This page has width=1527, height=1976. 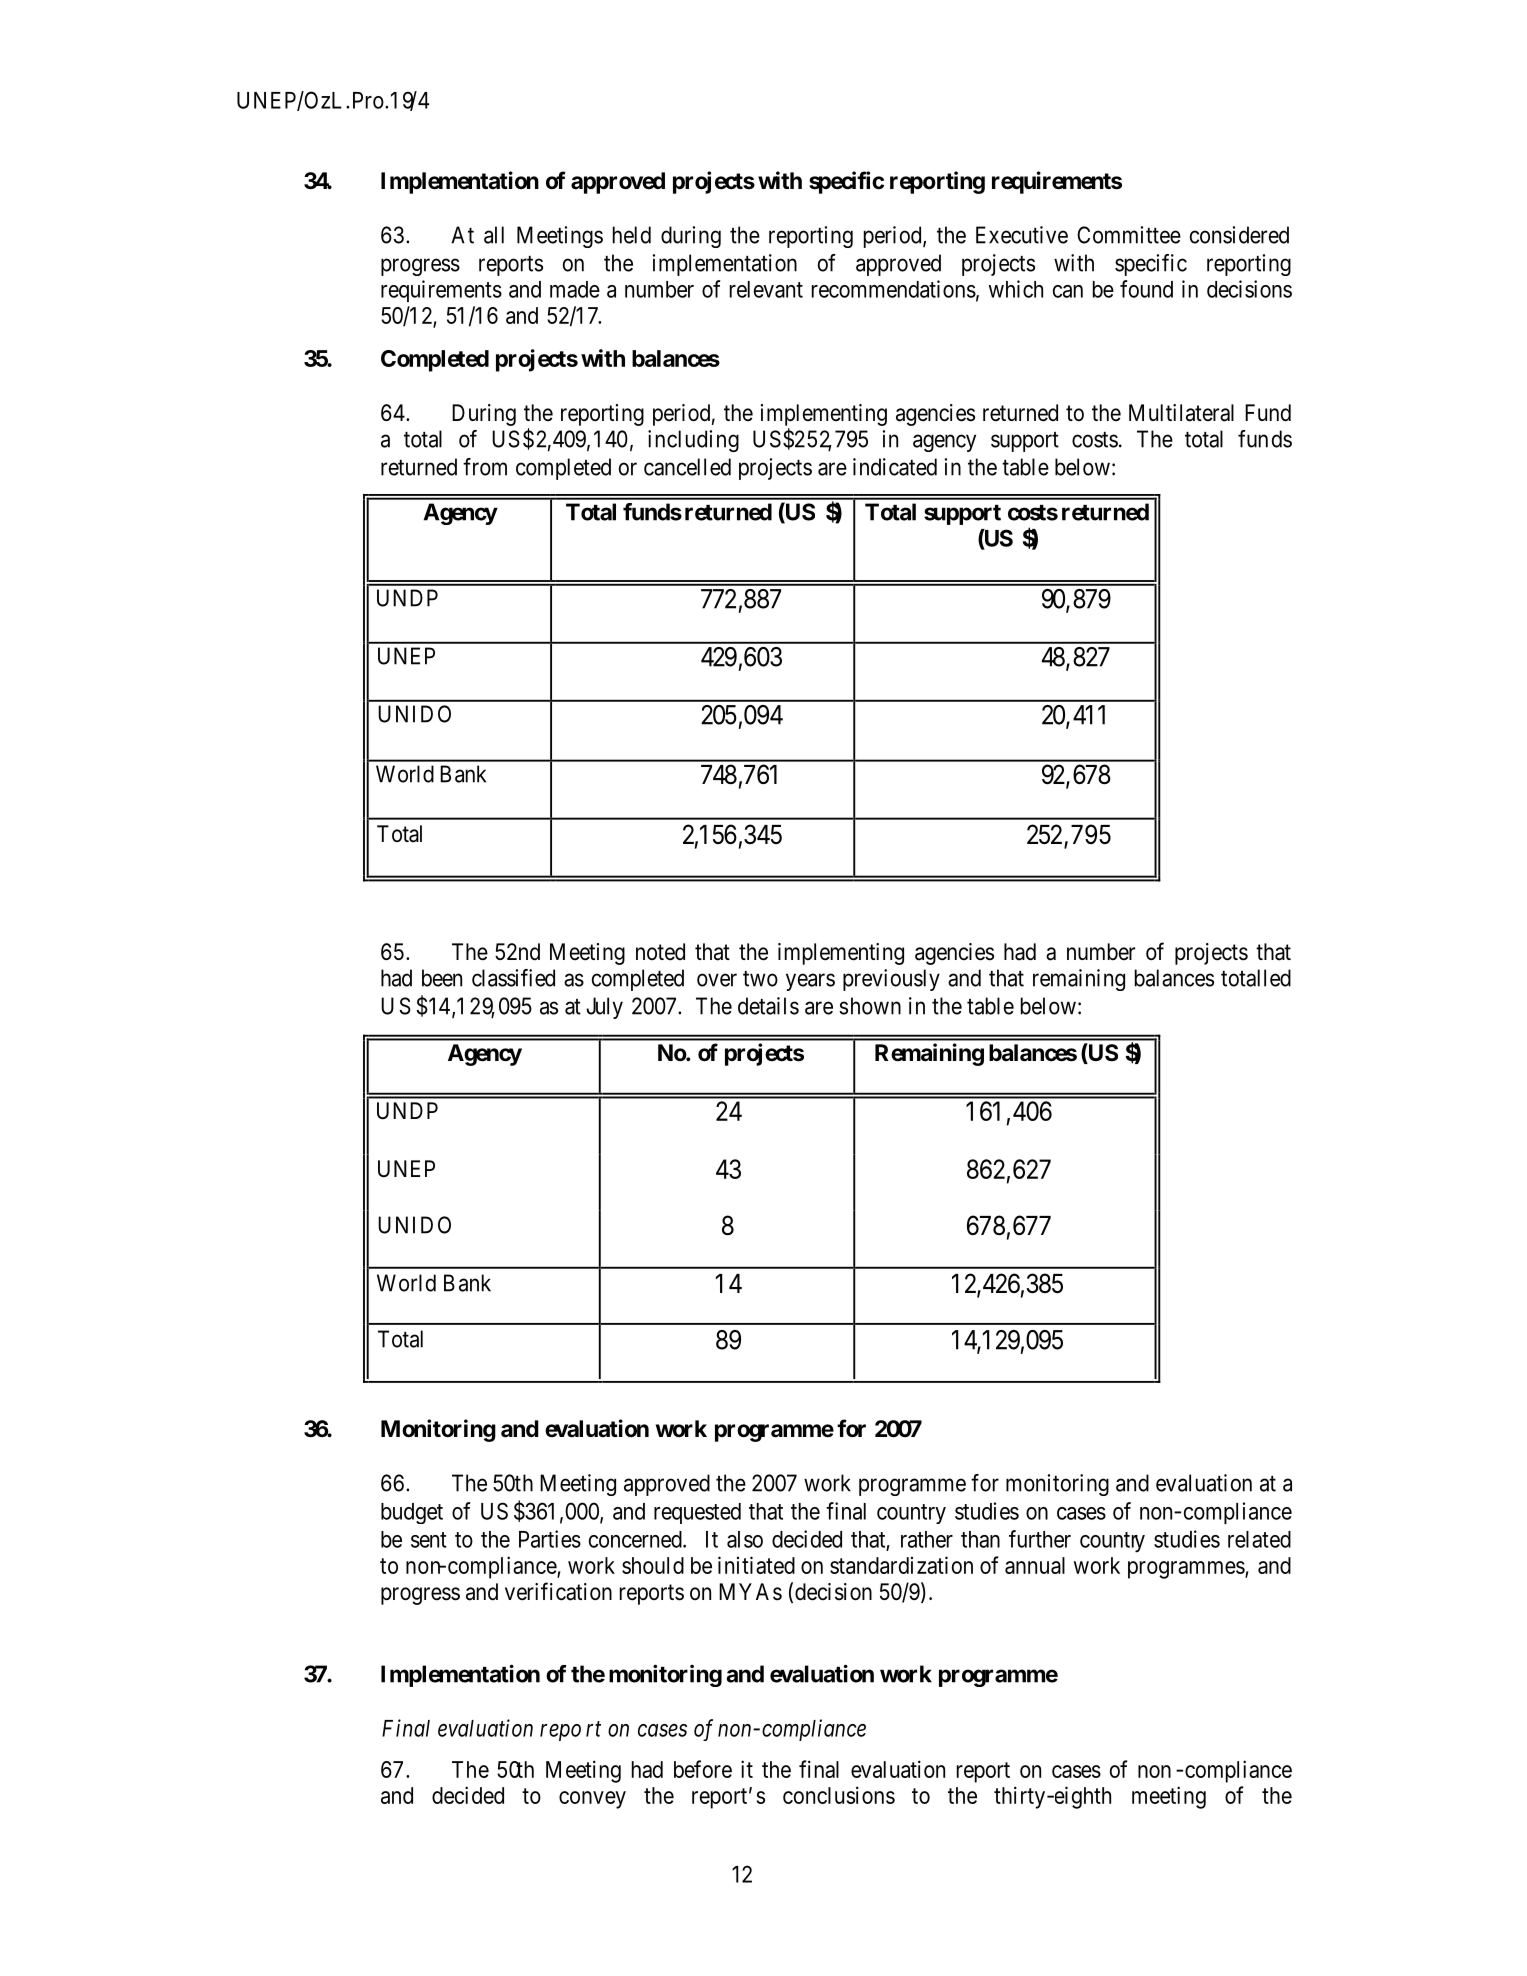 What do you see at coordinates (575, 289) in the page?
I see `made` at bounding box center [575, 289].
